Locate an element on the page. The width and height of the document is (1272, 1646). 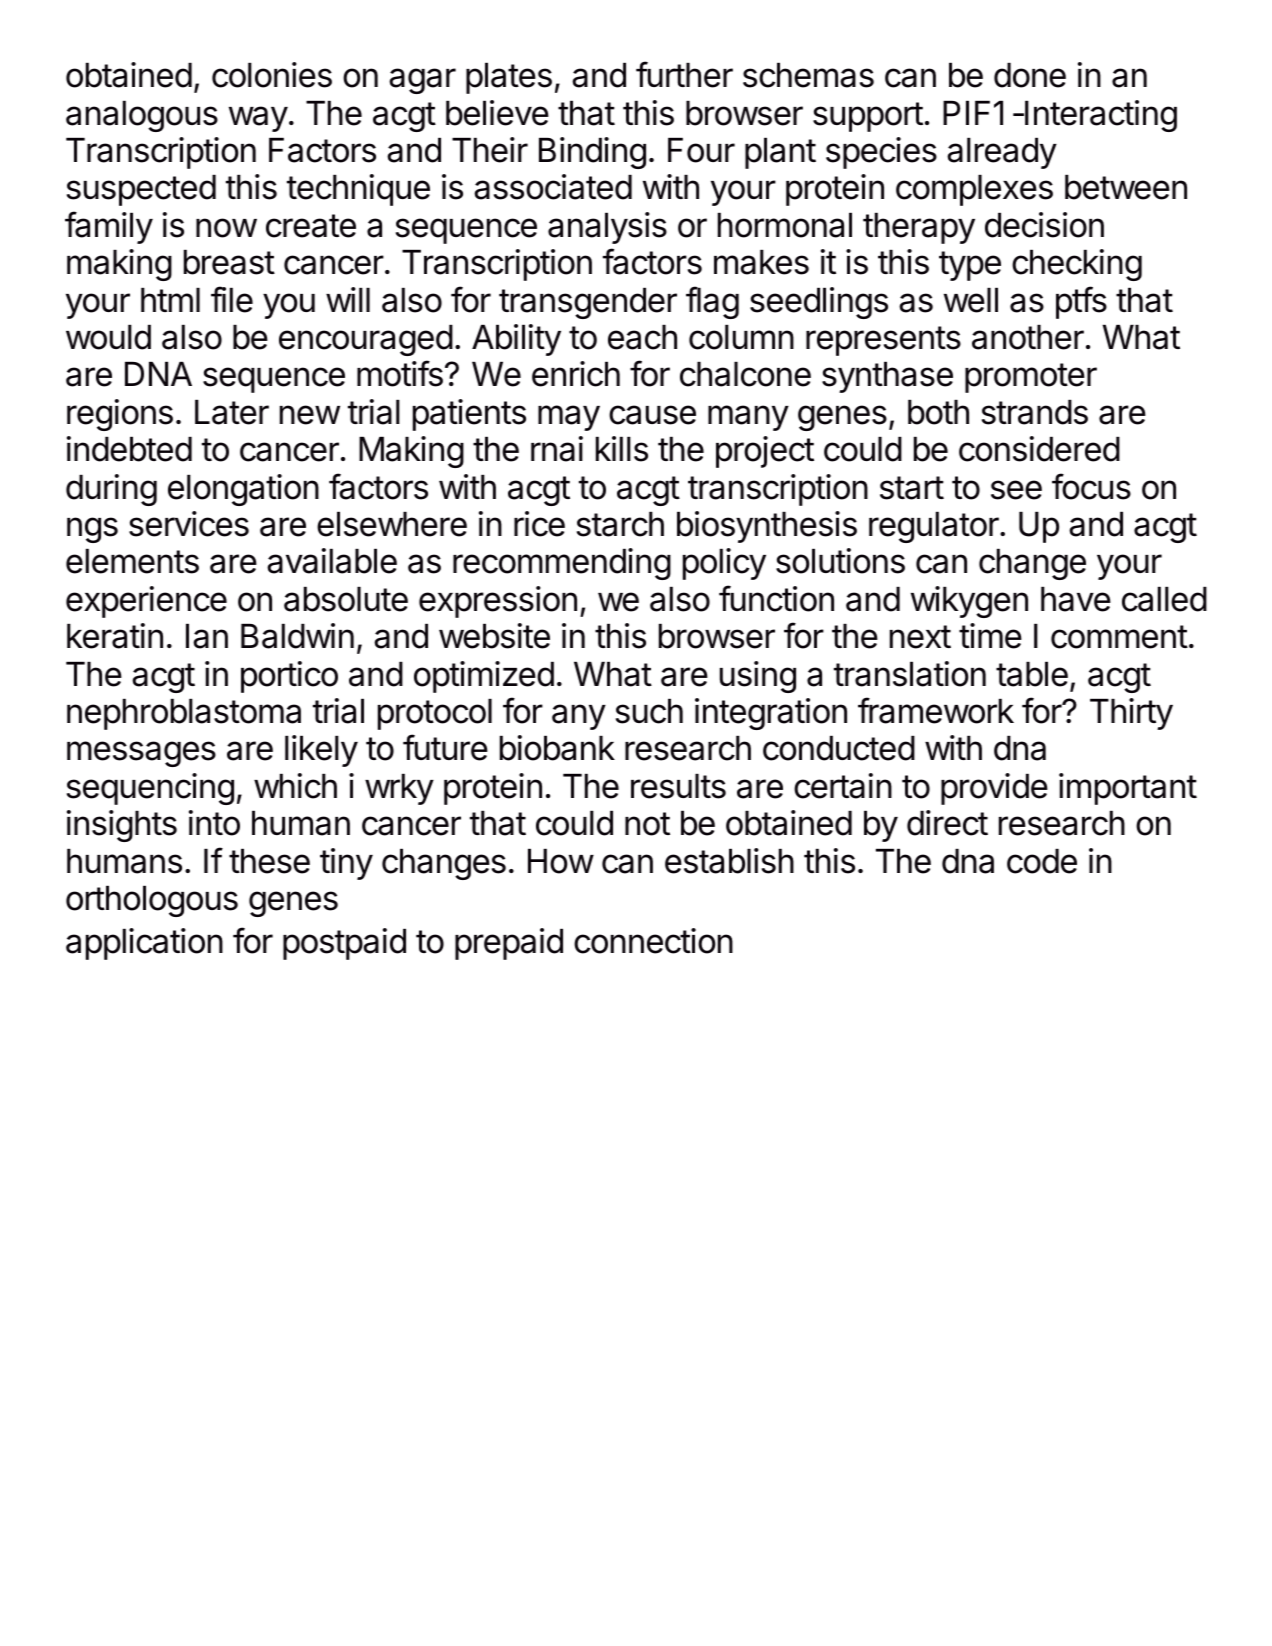
further is located at coordinates (684, 74).
